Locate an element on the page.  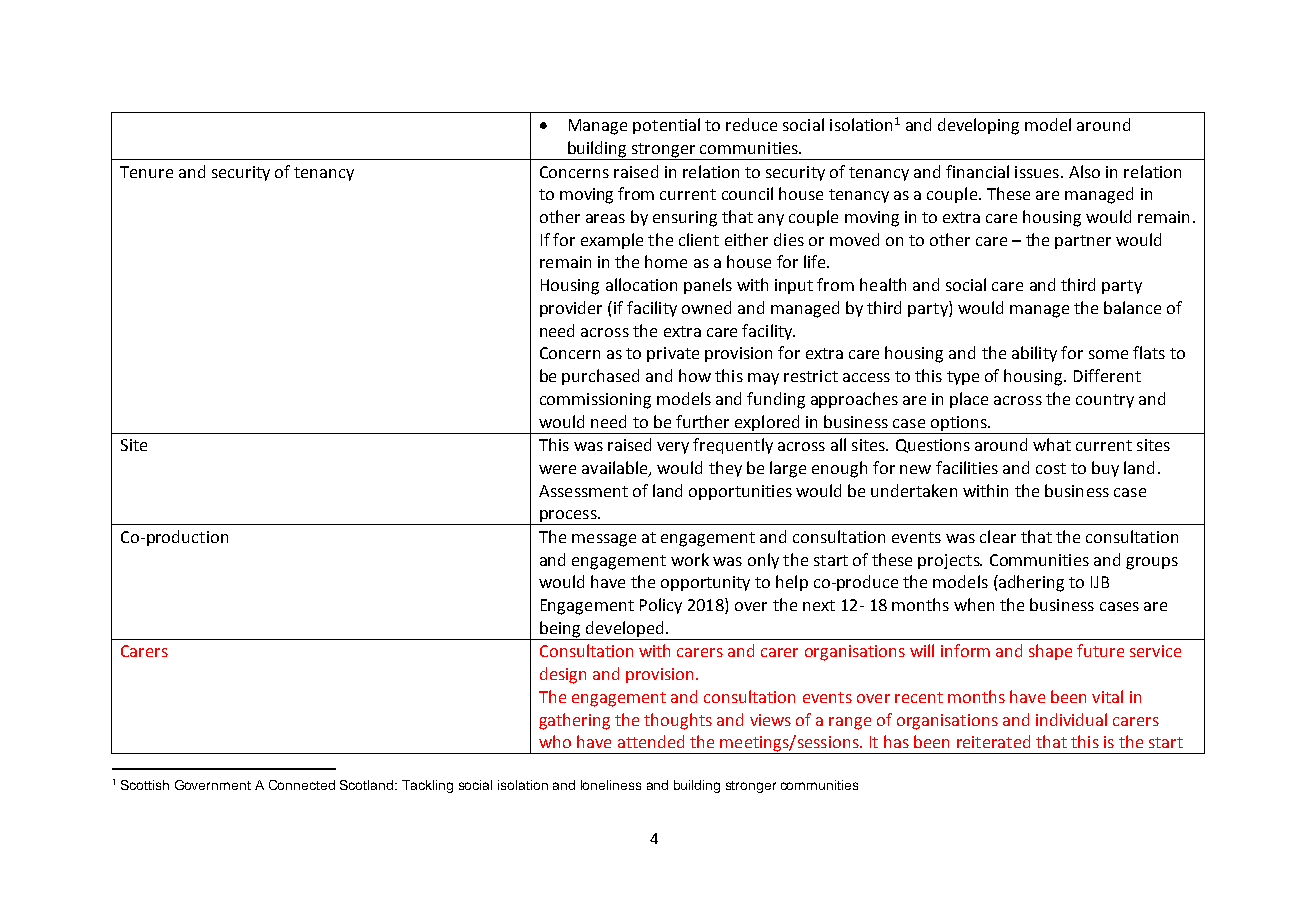
provider is located at coordinates (571, 309).
